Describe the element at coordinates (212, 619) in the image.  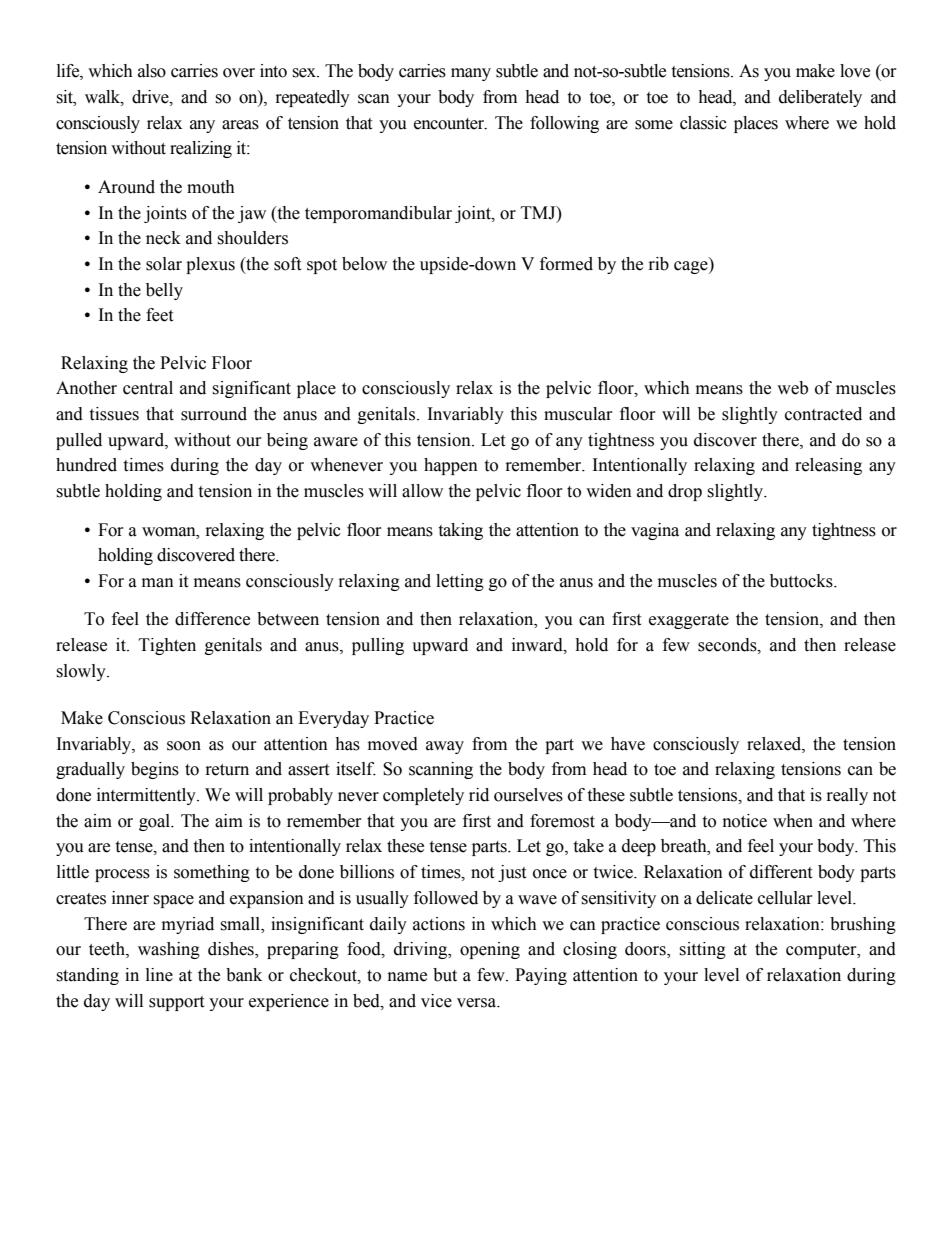
I see `difference` at that location.
